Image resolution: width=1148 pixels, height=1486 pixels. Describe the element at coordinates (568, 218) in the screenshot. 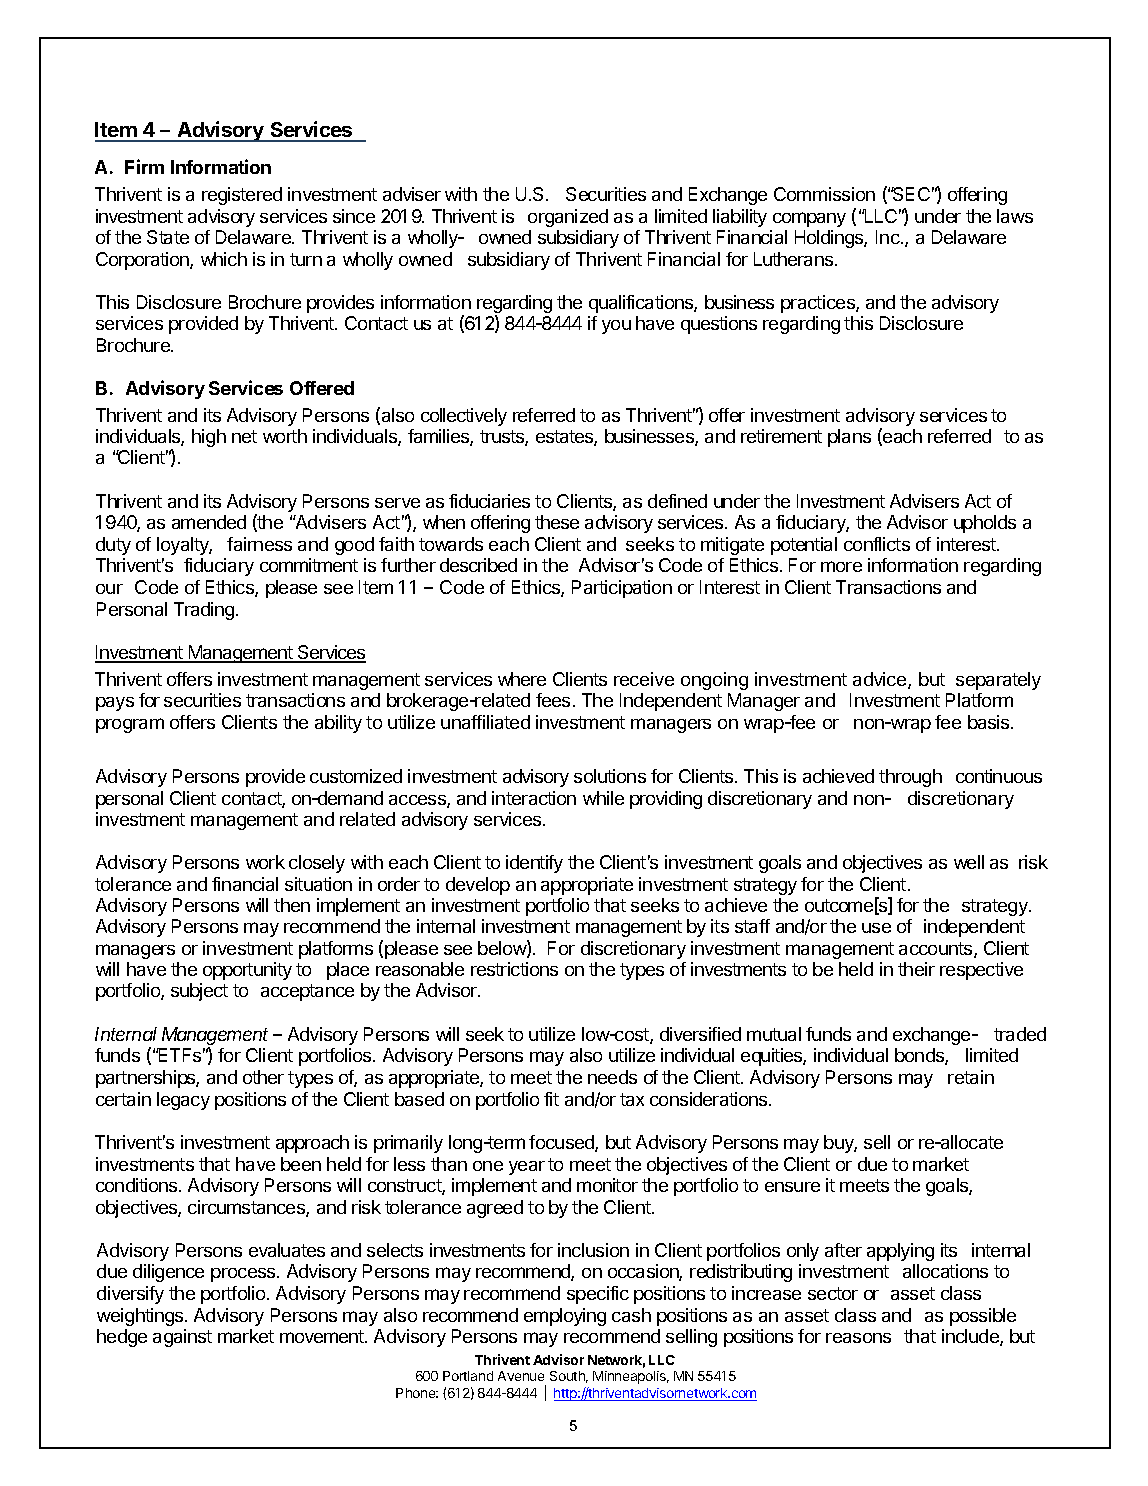

I see `organized` at that location.
